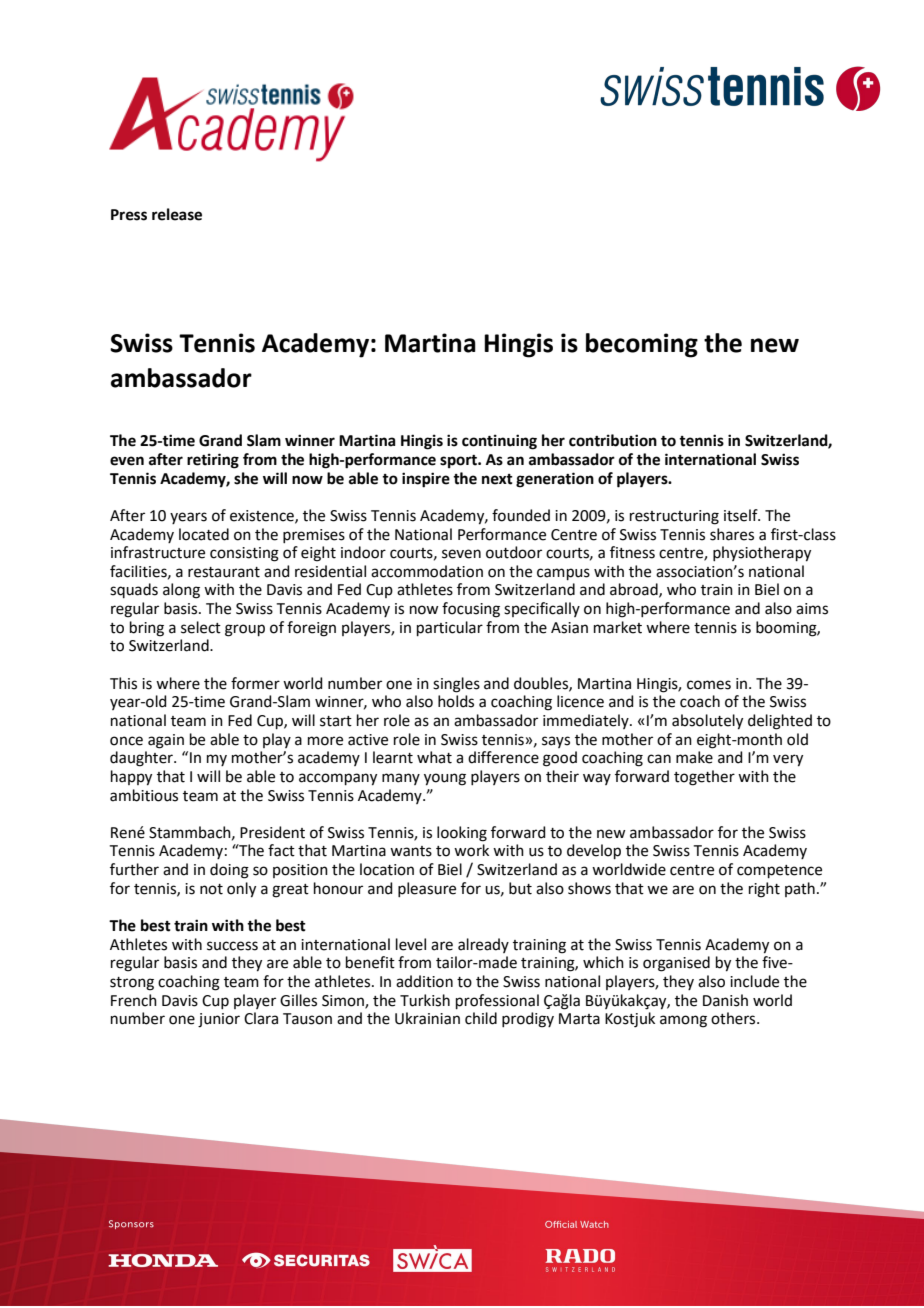 This image has width=924, height=1308. Describe the element at coordinates (177, 214) in the image. I see `release` at that location.
